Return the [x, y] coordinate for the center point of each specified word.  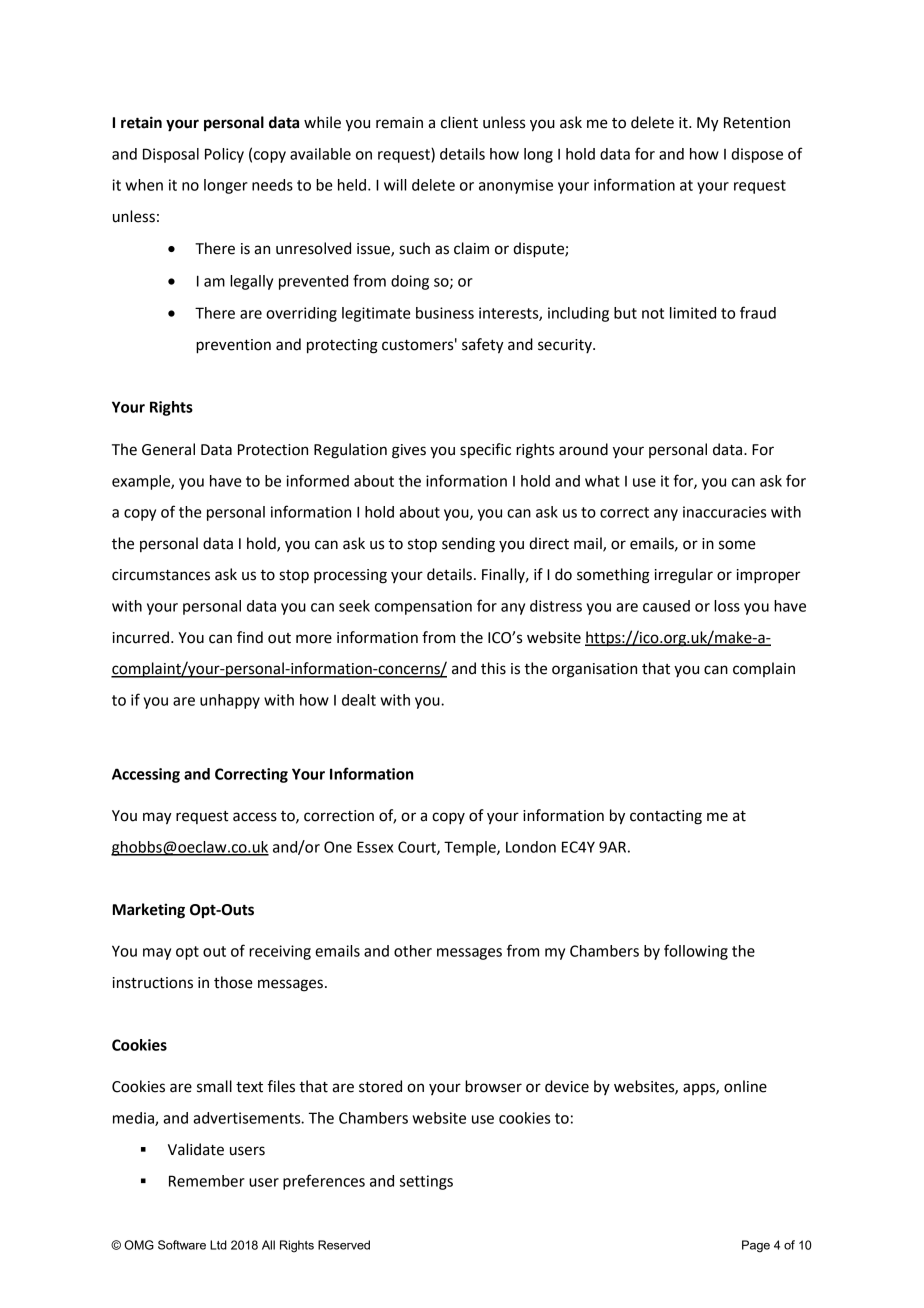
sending [468, 545]
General [168, 449]
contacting [666, 817]
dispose [757, 155]
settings [426, 1182]
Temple [471, 848]
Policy [224, 155]
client [459, 122]
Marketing [149, 911]
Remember [207, 1181]
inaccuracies [724, 512]
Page [756, 1246]
